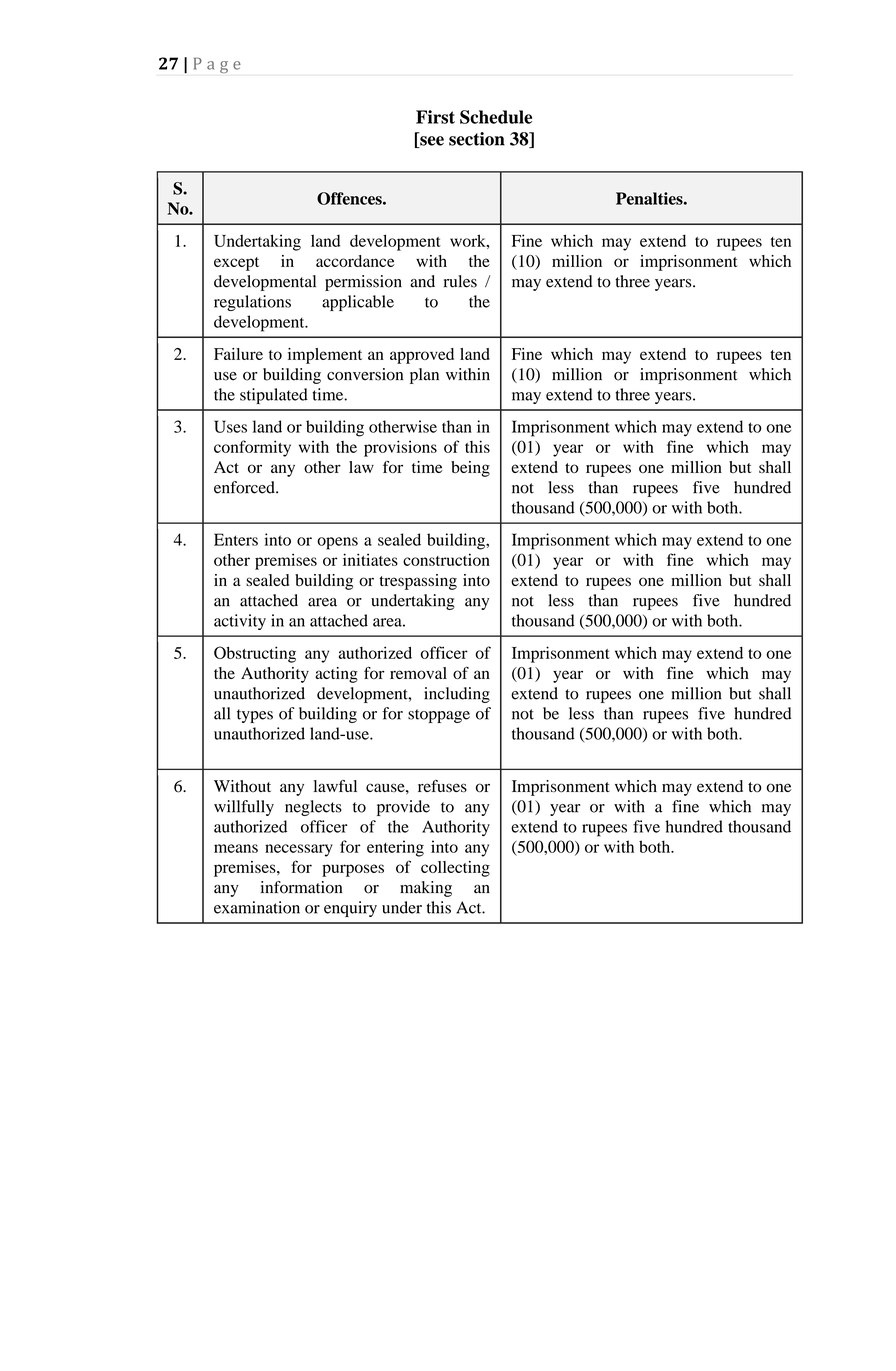 This screenshot has width=896, height=1371. Describe the element at coordinates (431, 142) in the screenshot. I see `see` at that location.
